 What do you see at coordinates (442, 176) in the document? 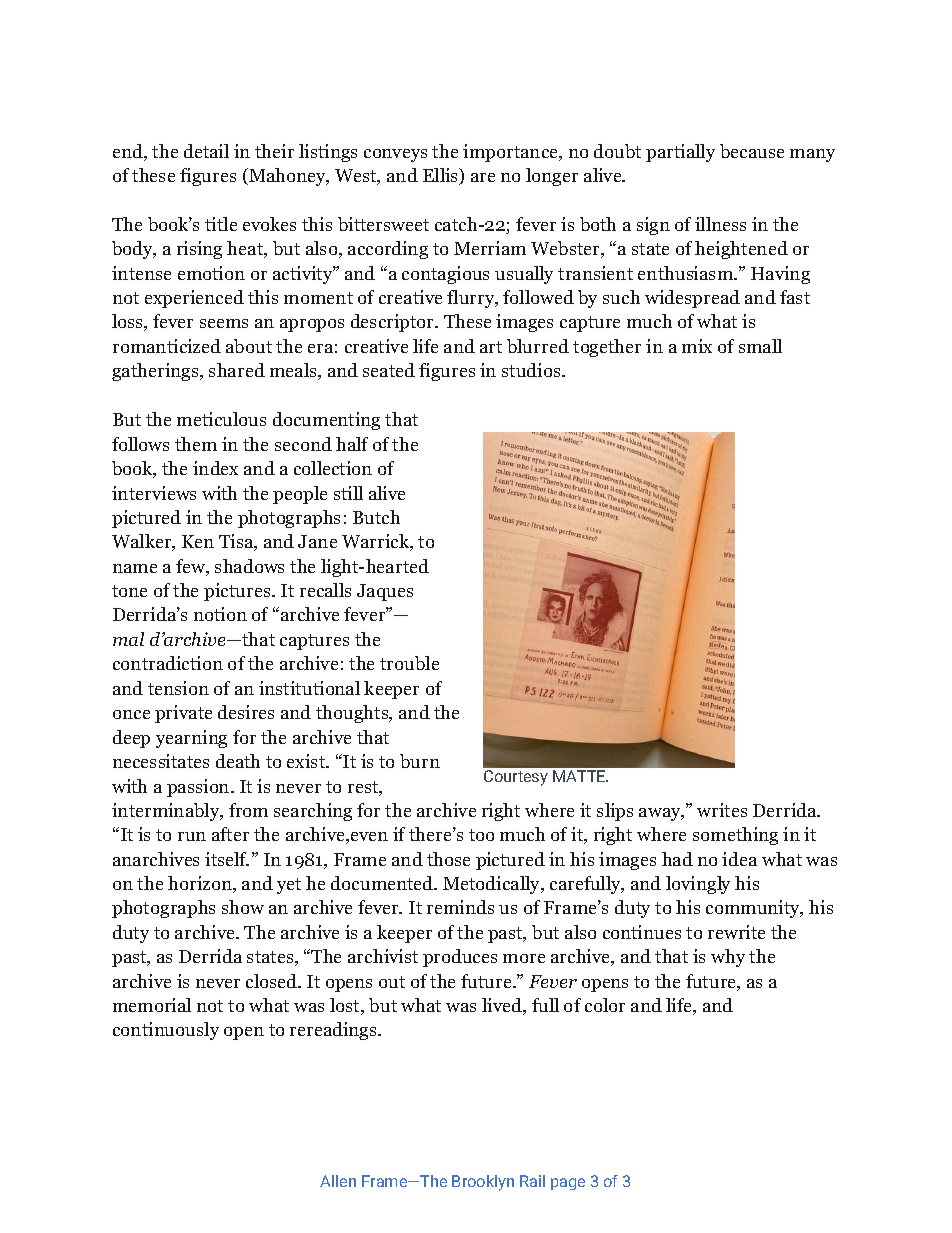
I see `Ellis` at bounding box center [442, 176].
